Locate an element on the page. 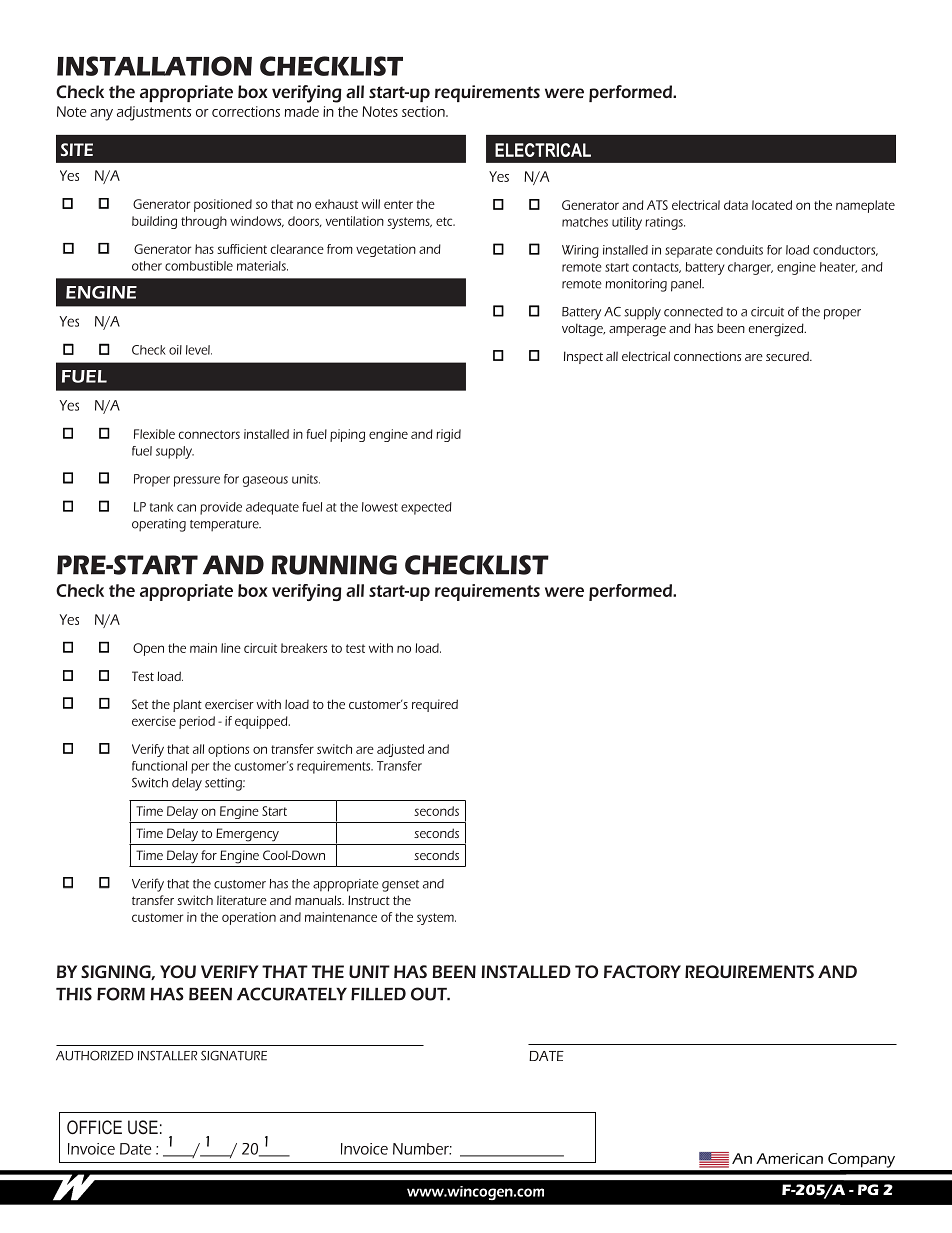  secured is located at coordinates (788, 356).
